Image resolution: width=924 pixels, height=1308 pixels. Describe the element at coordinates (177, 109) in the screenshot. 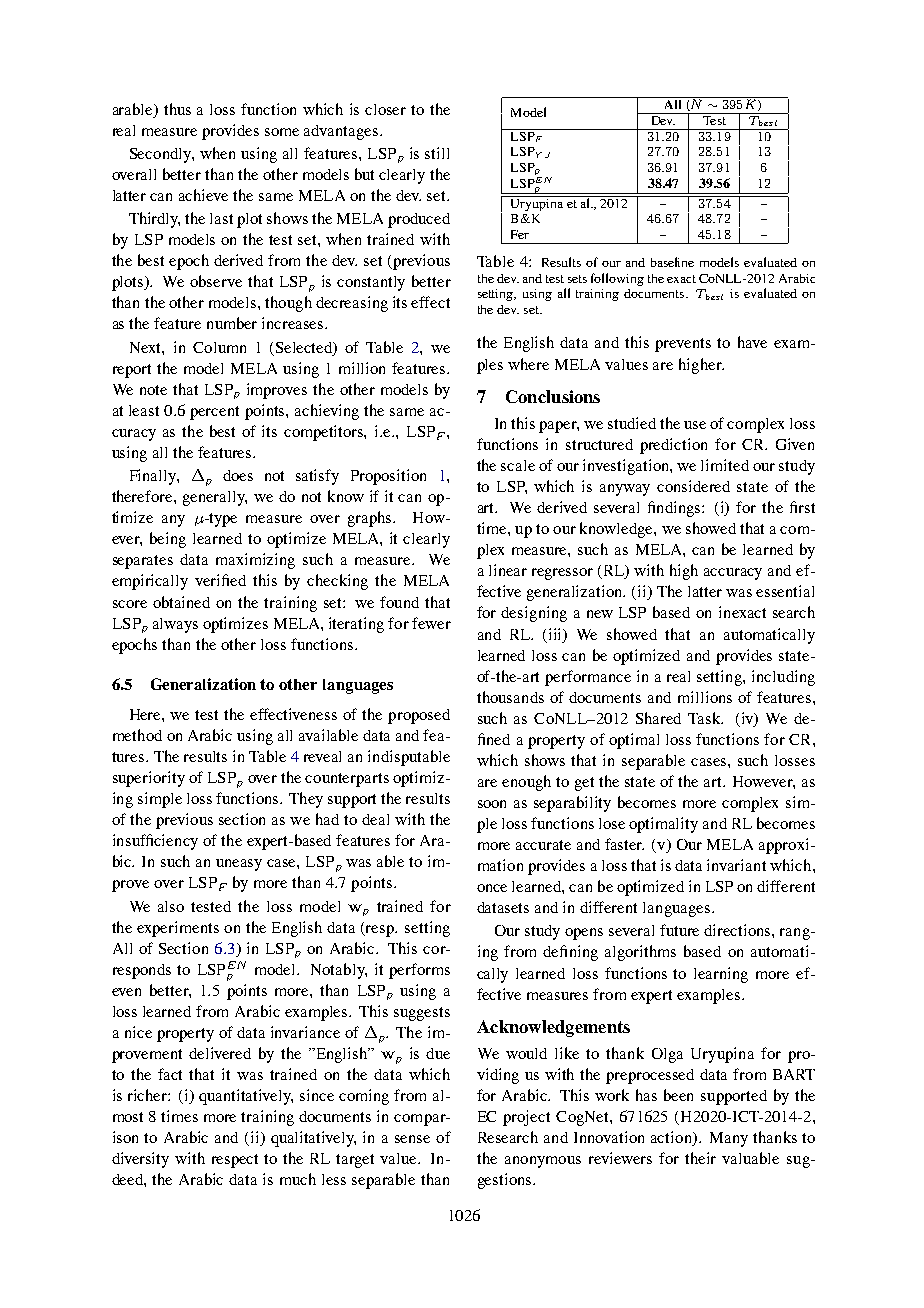

I see `thus` at that location.
